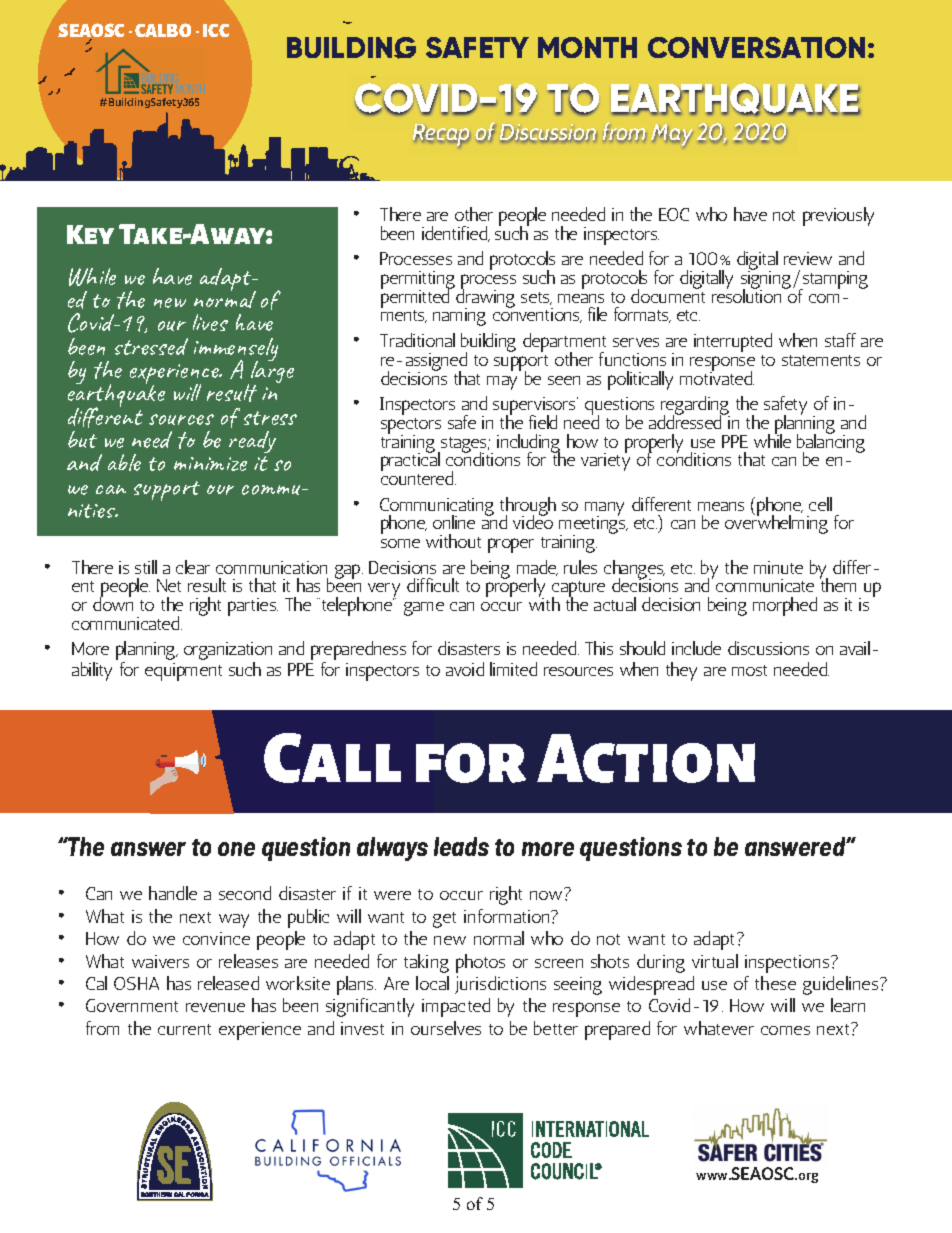 The width and height of the screenshot is (952, 1233). I want to click on Action, so click(646, 758).
